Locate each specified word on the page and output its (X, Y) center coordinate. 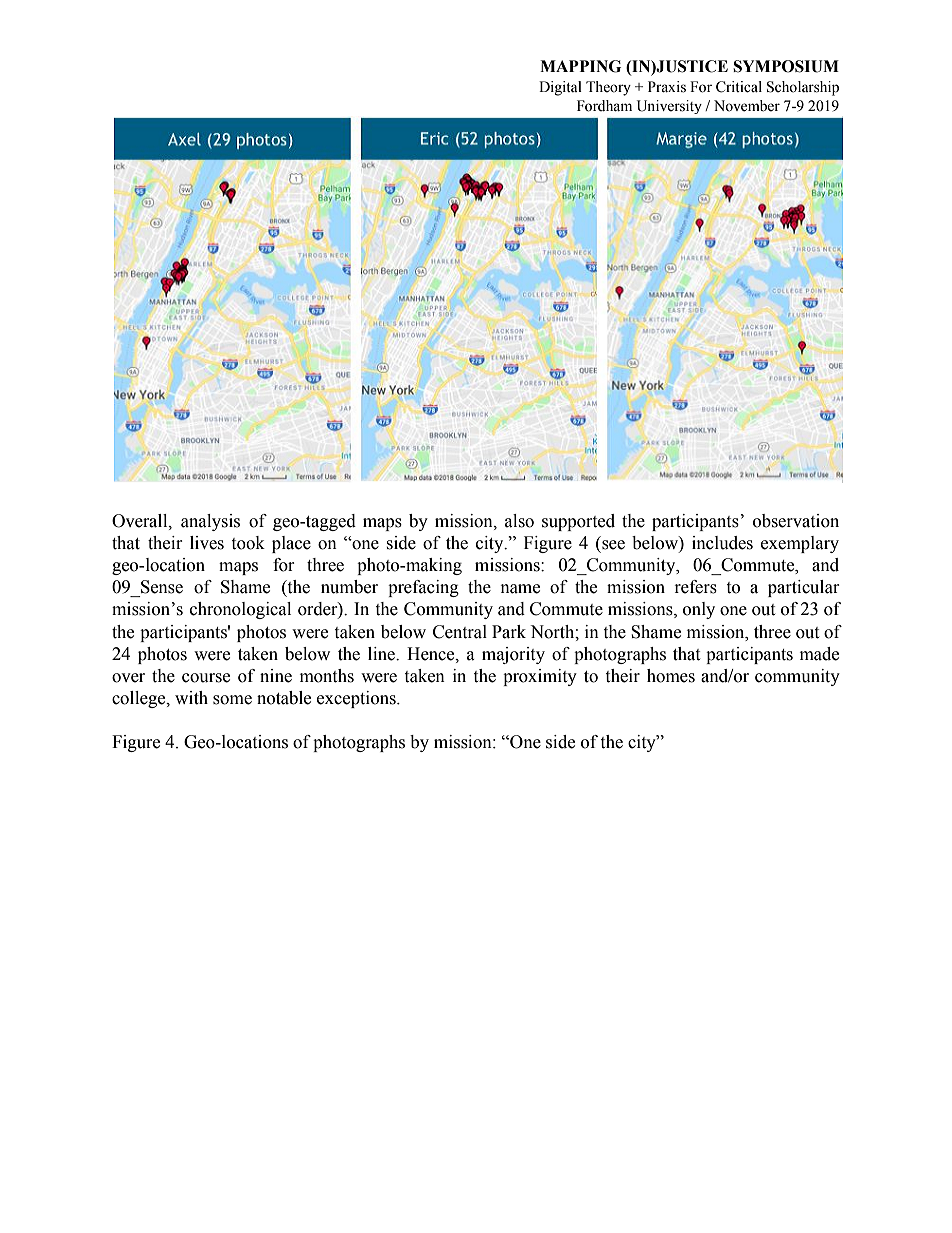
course (206, 678)
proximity (540, 677)
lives (207, 543)
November (747, 106)
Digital (560, 88)
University (669, 107)
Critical (739, 87)
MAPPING (580, 66)
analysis (210, 522)
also (519, 521)
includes (722, 543)
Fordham (604, 106)
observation (796, 521)
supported (578, 522)
